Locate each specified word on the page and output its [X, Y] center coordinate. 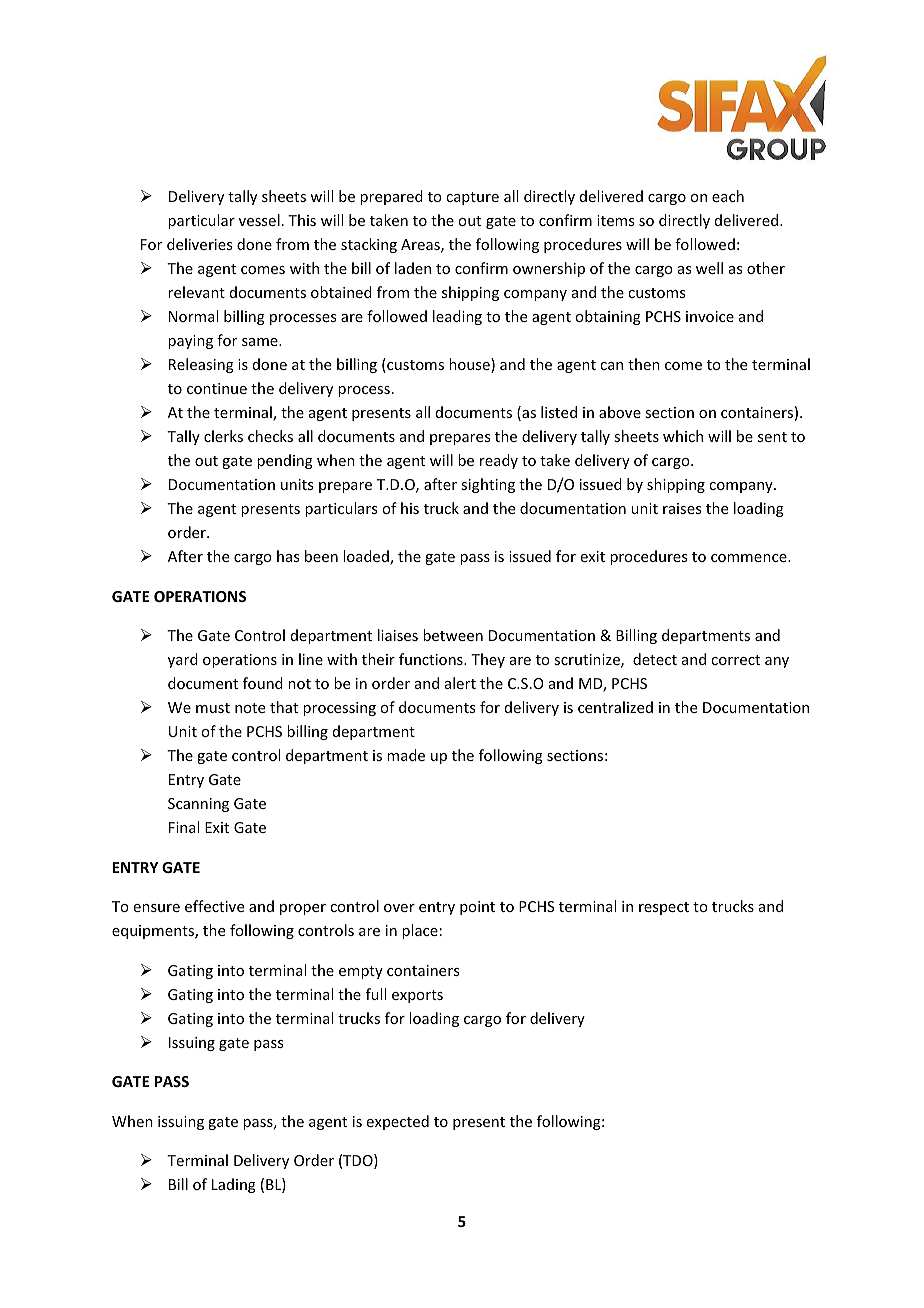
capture [472, 198]
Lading [234, 1185]
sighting [488, 485]
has [288, 556]
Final [184, 827]
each [728, 196]
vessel [259, 220]
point [477, 908]
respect [664, 908]
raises [682, 508]
